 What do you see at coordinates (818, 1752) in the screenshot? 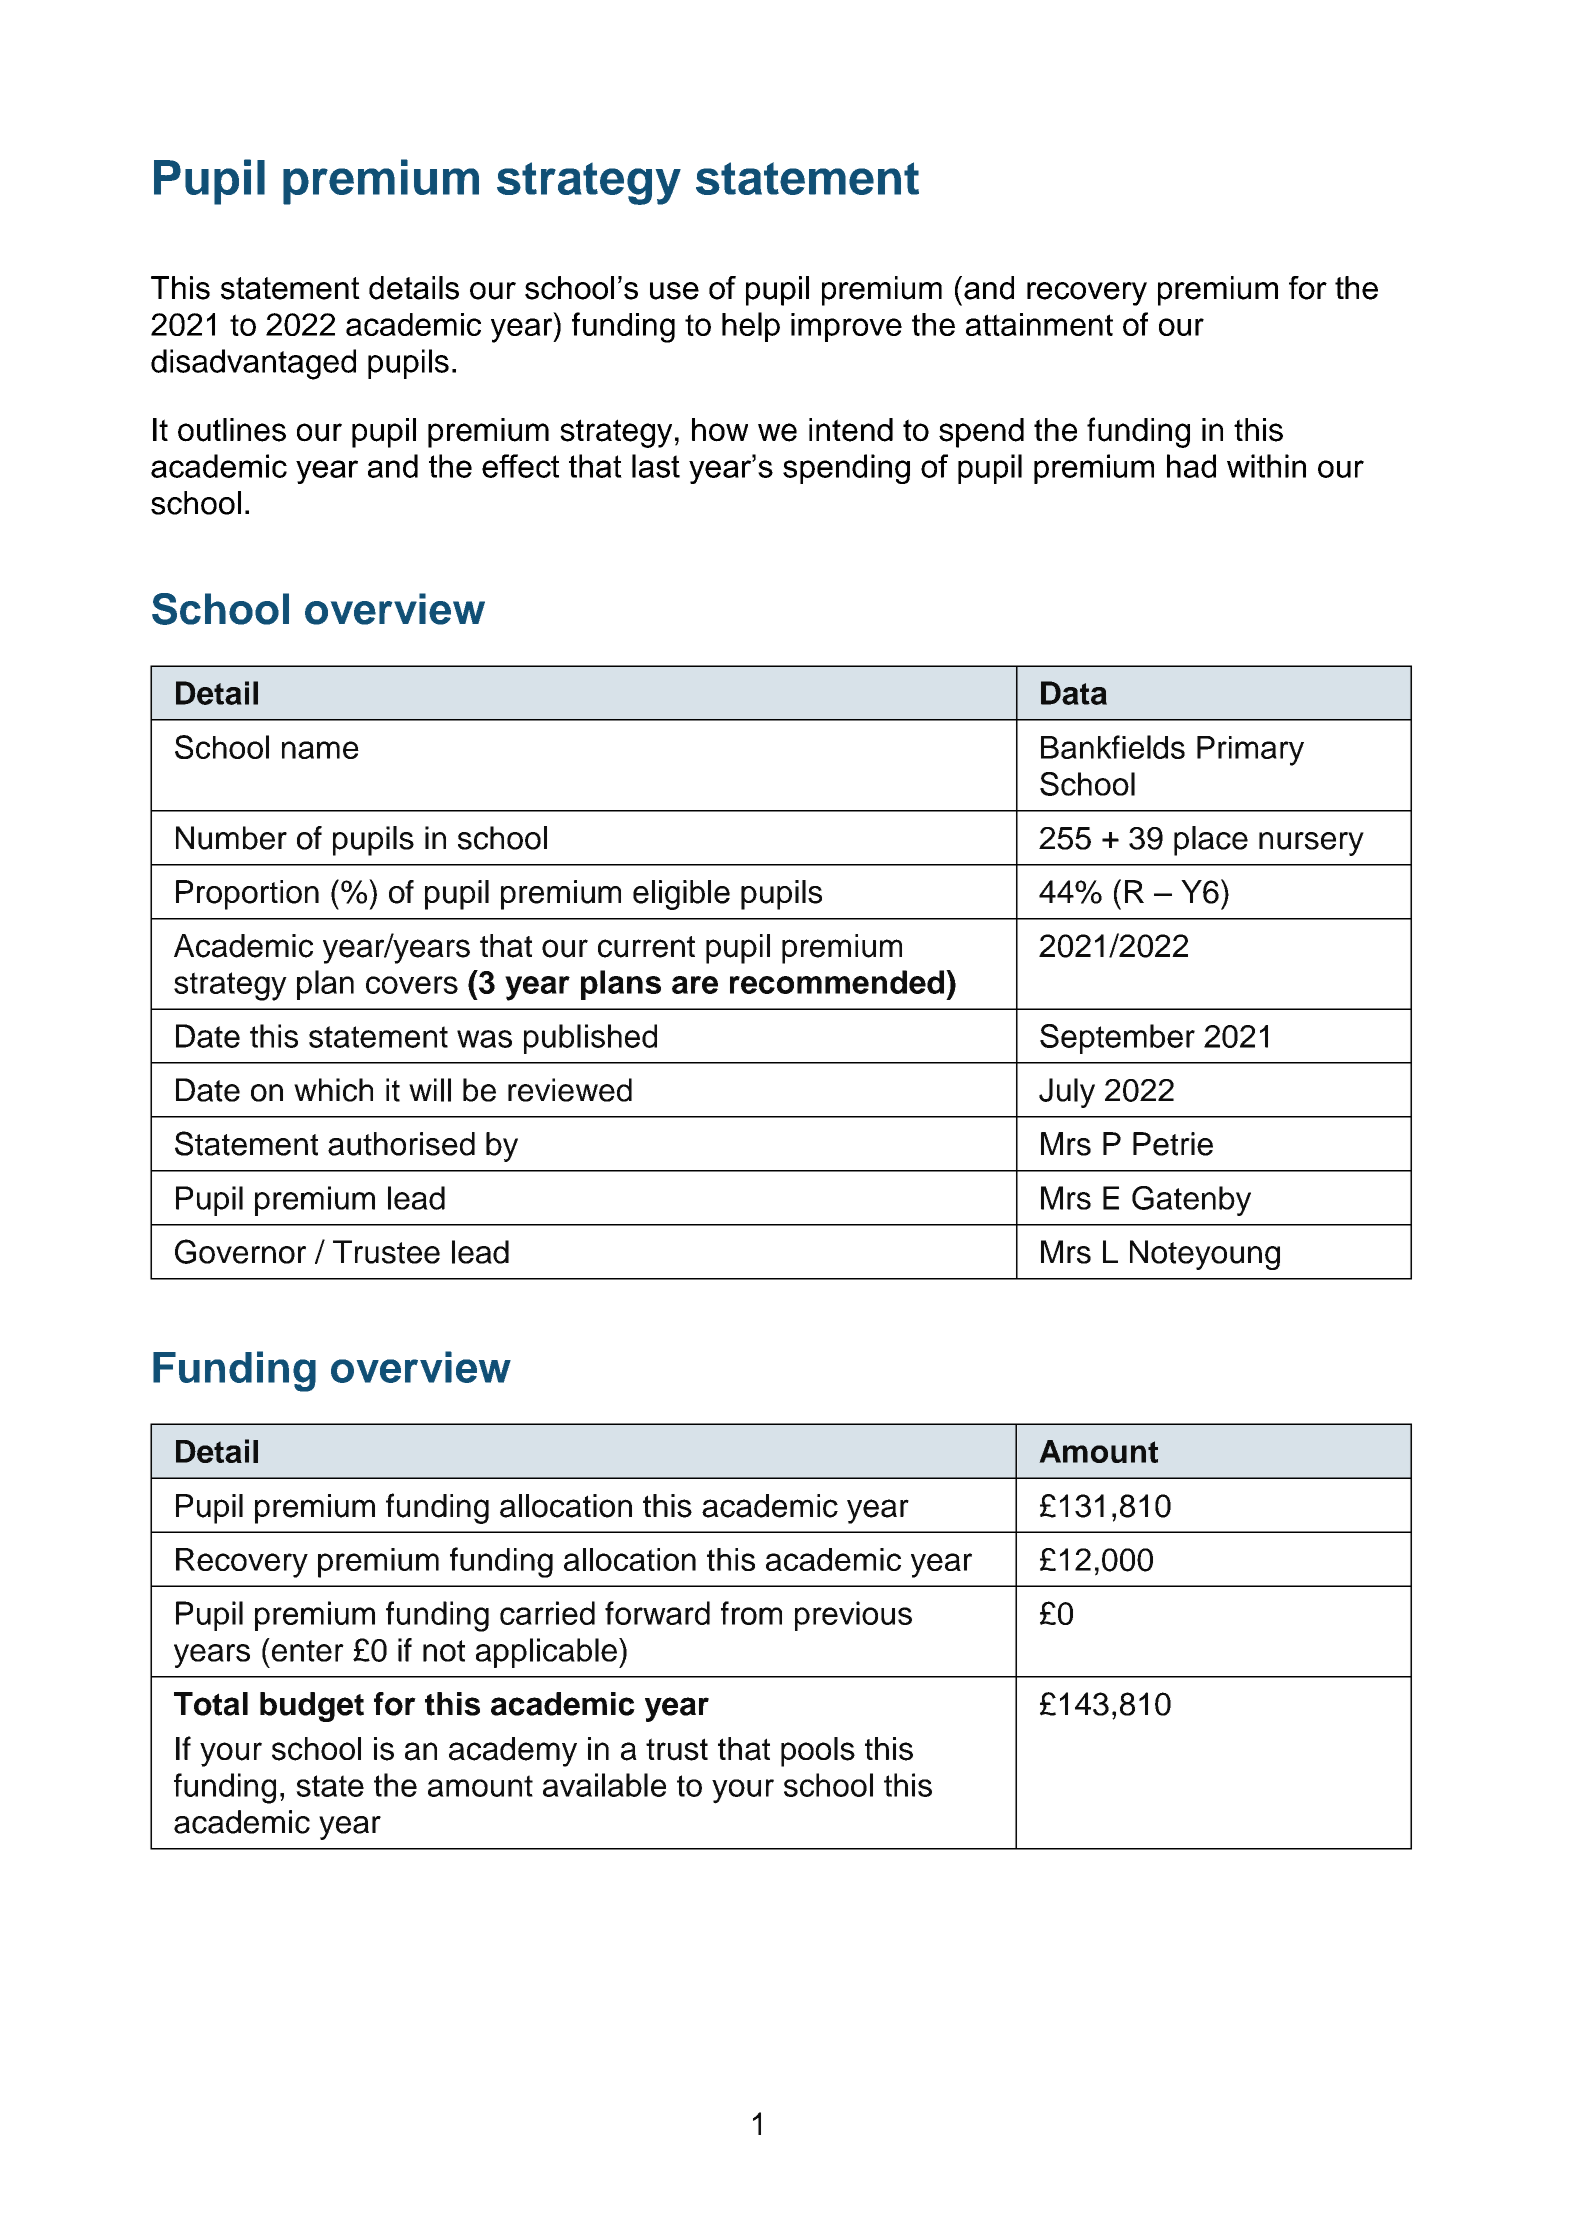
I see `pools` at bounding box center [818, 1752].
